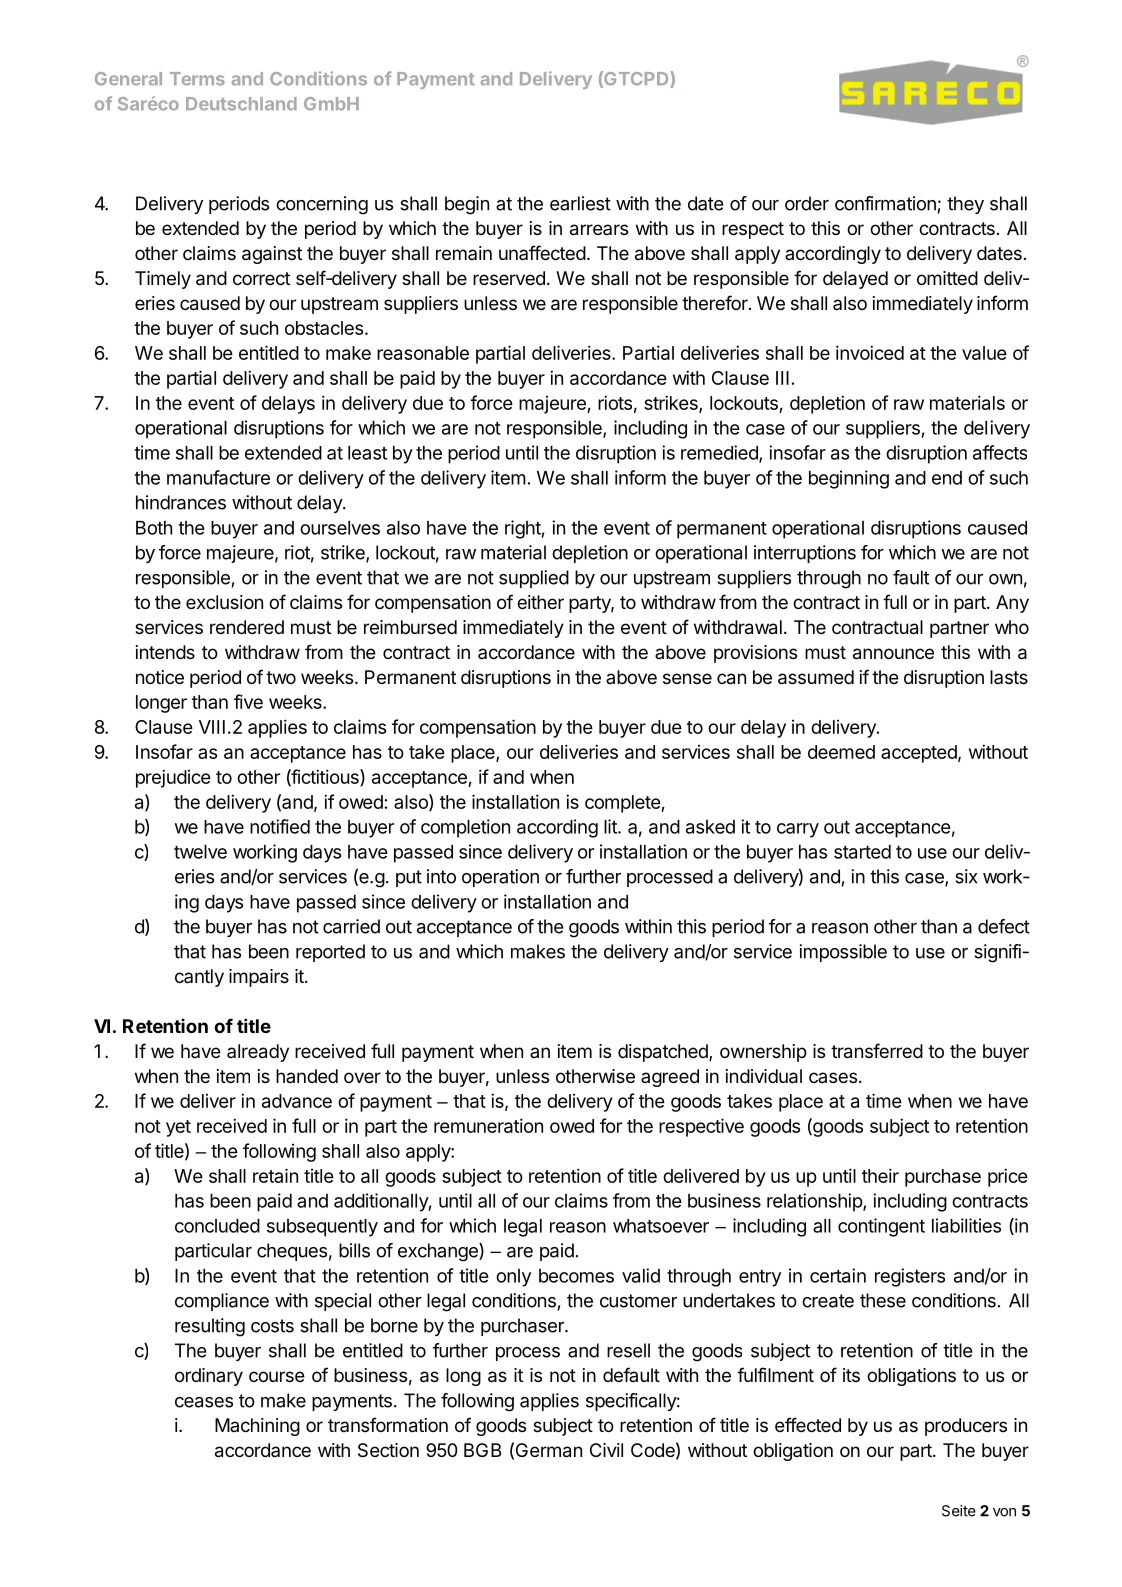  Describe the element at coordinates (241, 104) in the screenshot. I see `Deutschland` at that location.
